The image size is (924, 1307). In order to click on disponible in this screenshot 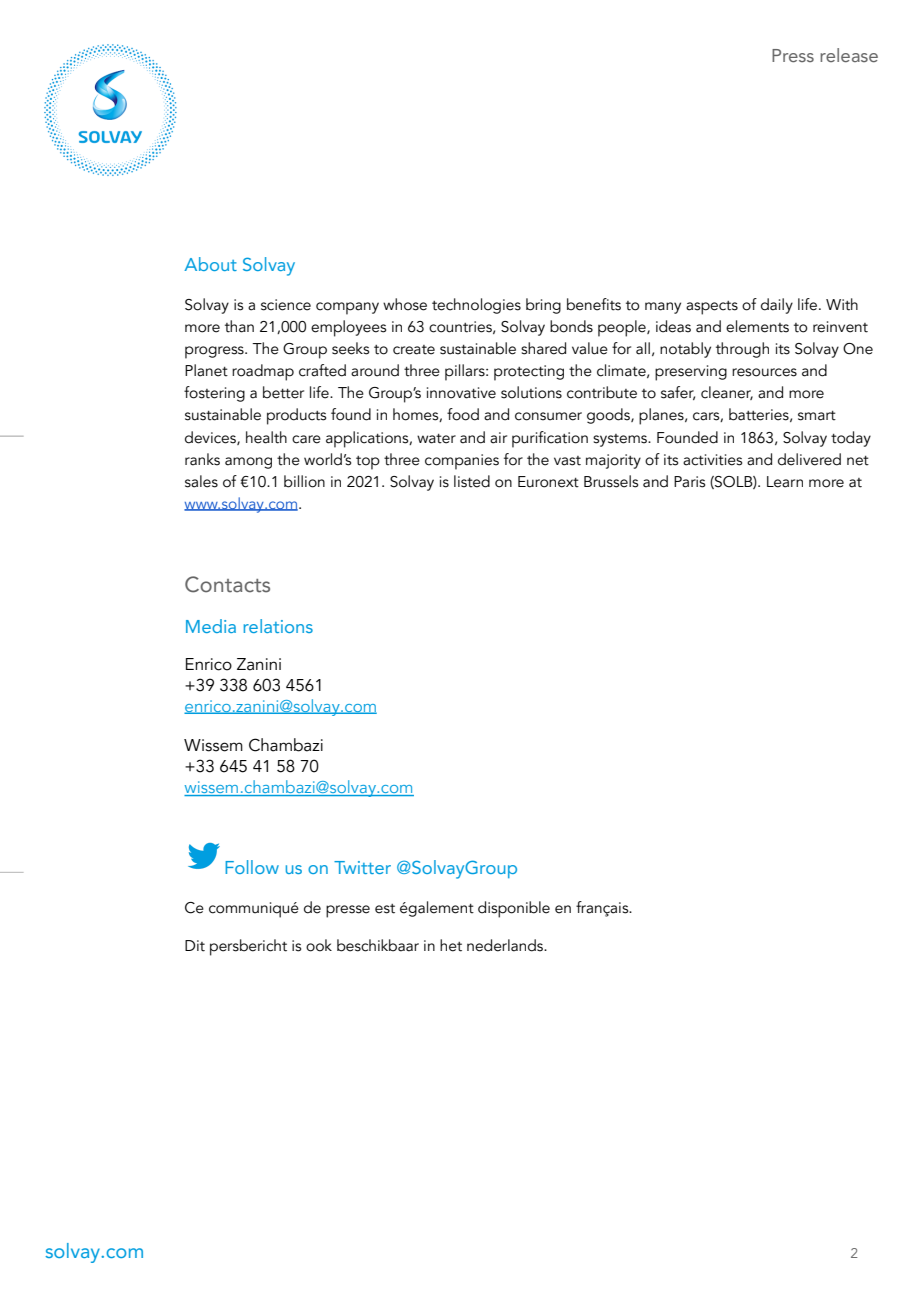, I will do `click(514, 909)`.
